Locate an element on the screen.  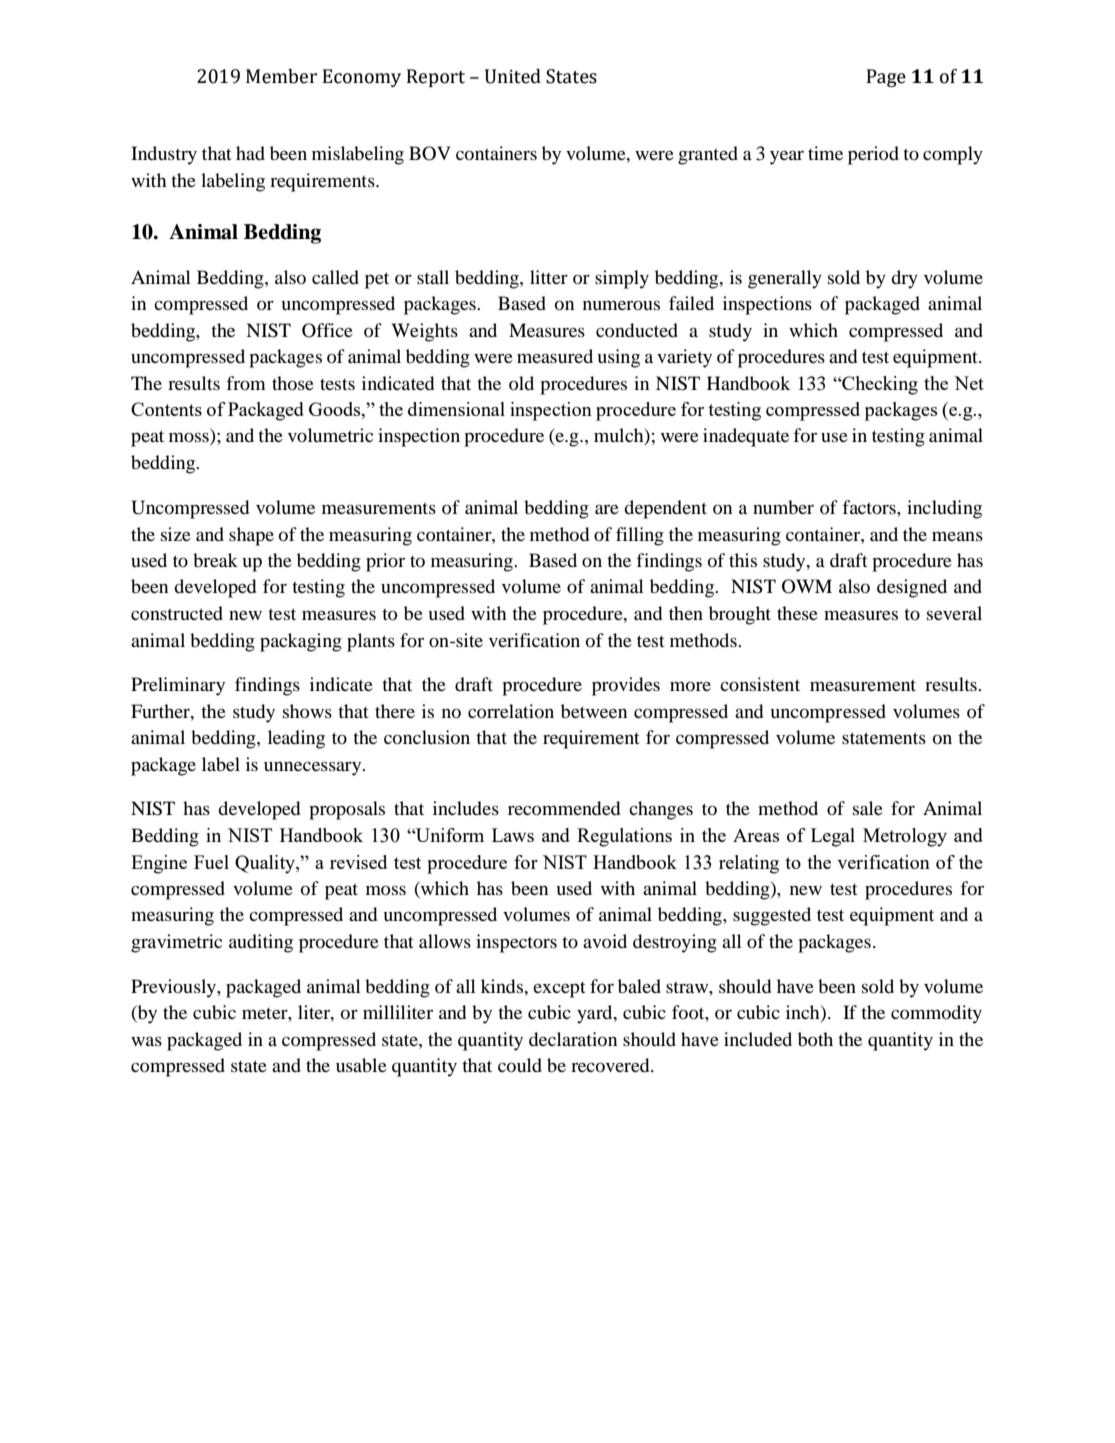
United is located at coordinates (513, 76).
